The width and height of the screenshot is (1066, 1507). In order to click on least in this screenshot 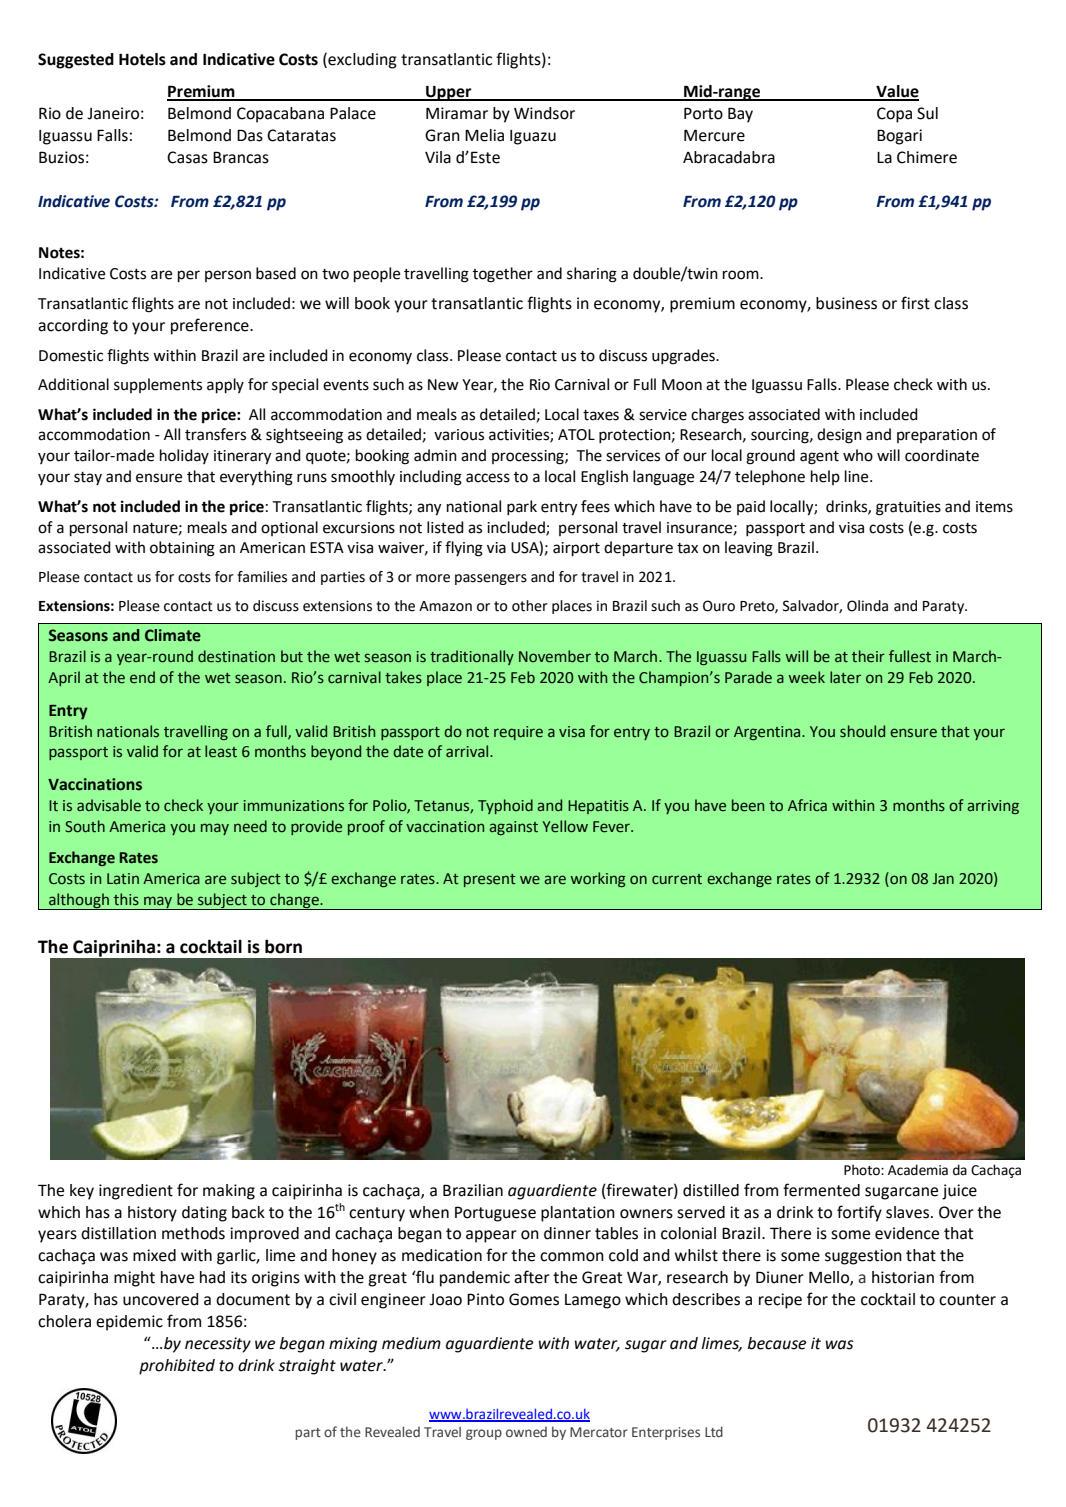, I will do `click(221, 751)`.
